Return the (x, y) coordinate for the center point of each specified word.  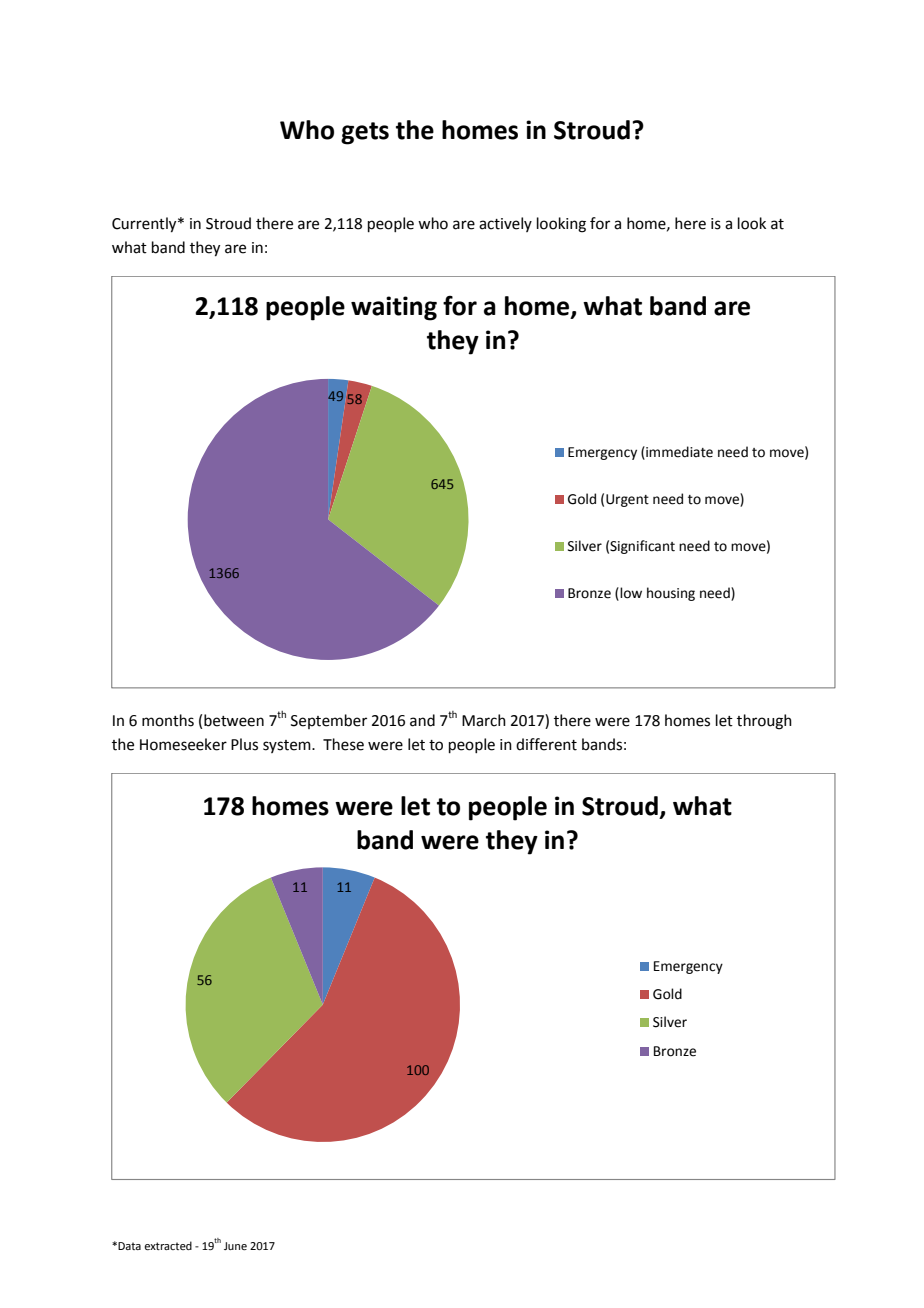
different (546, 744)
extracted (168, 1245)
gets (365, 133)
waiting (394, 308)
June (235, 1246)
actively (505, 224)
